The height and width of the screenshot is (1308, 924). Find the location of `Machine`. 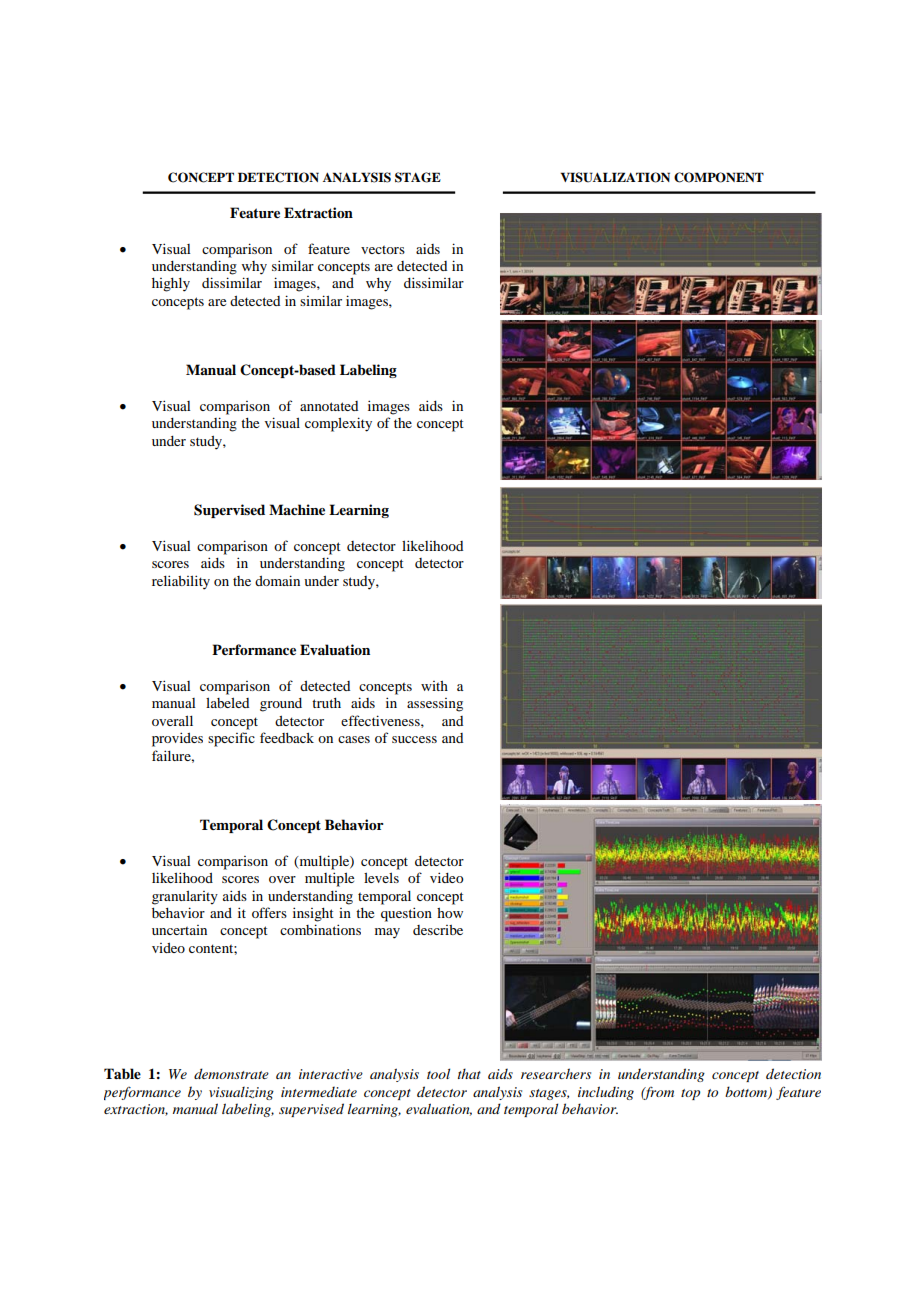

Machine is located at coordinates (297, 509).
